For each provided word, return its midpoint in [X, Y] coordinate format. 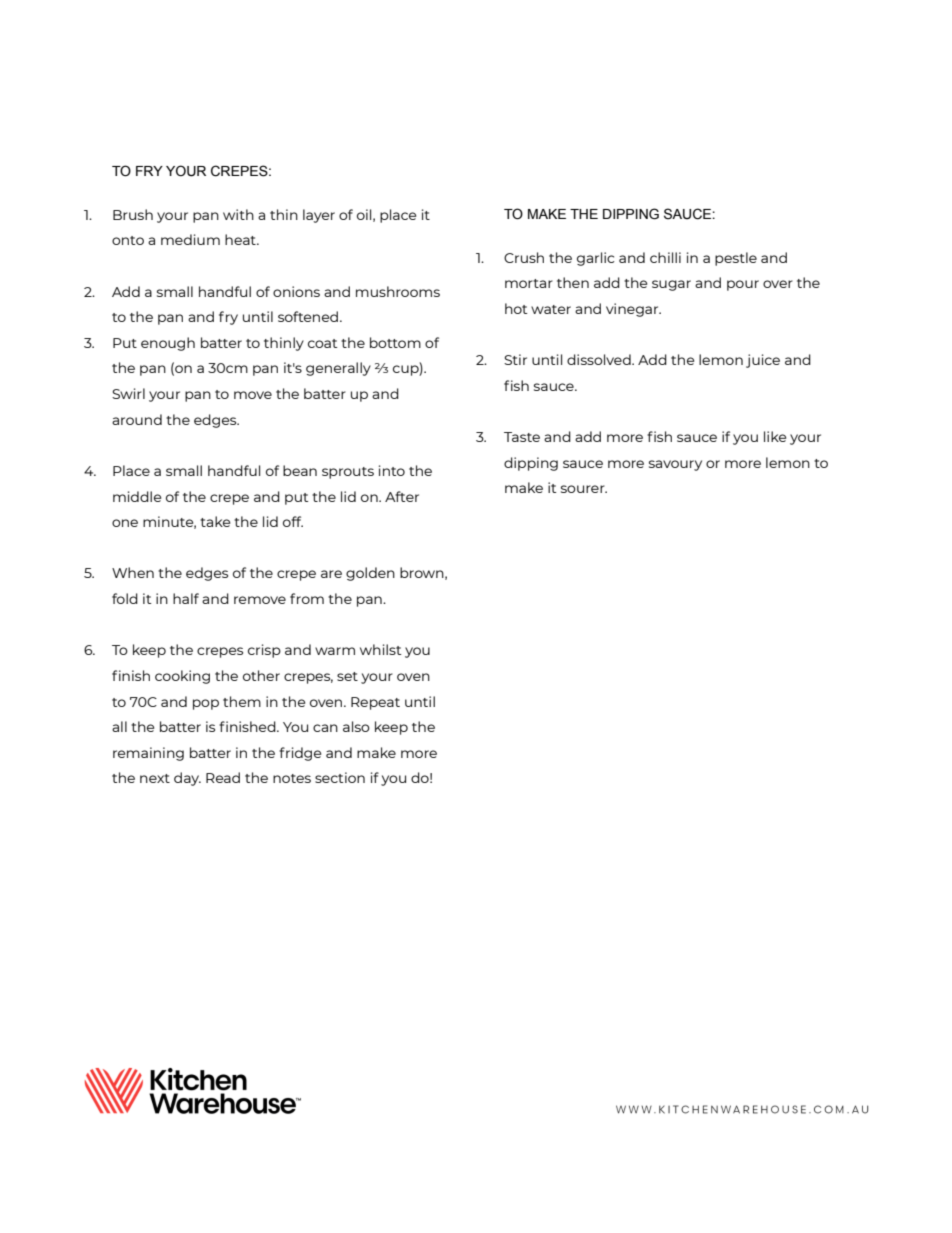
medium [190, 239]
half [186, 598]
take [215, 521]
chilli [665, 257]
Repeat [375, 703]
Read [223, 777]
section [340, 777]
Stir [515, 359]
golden [370, 574]
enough [168, 344]
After [402, 496]
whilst [380, 649]
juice [763, 361]
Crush [524, 257]
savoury [675, 465]
